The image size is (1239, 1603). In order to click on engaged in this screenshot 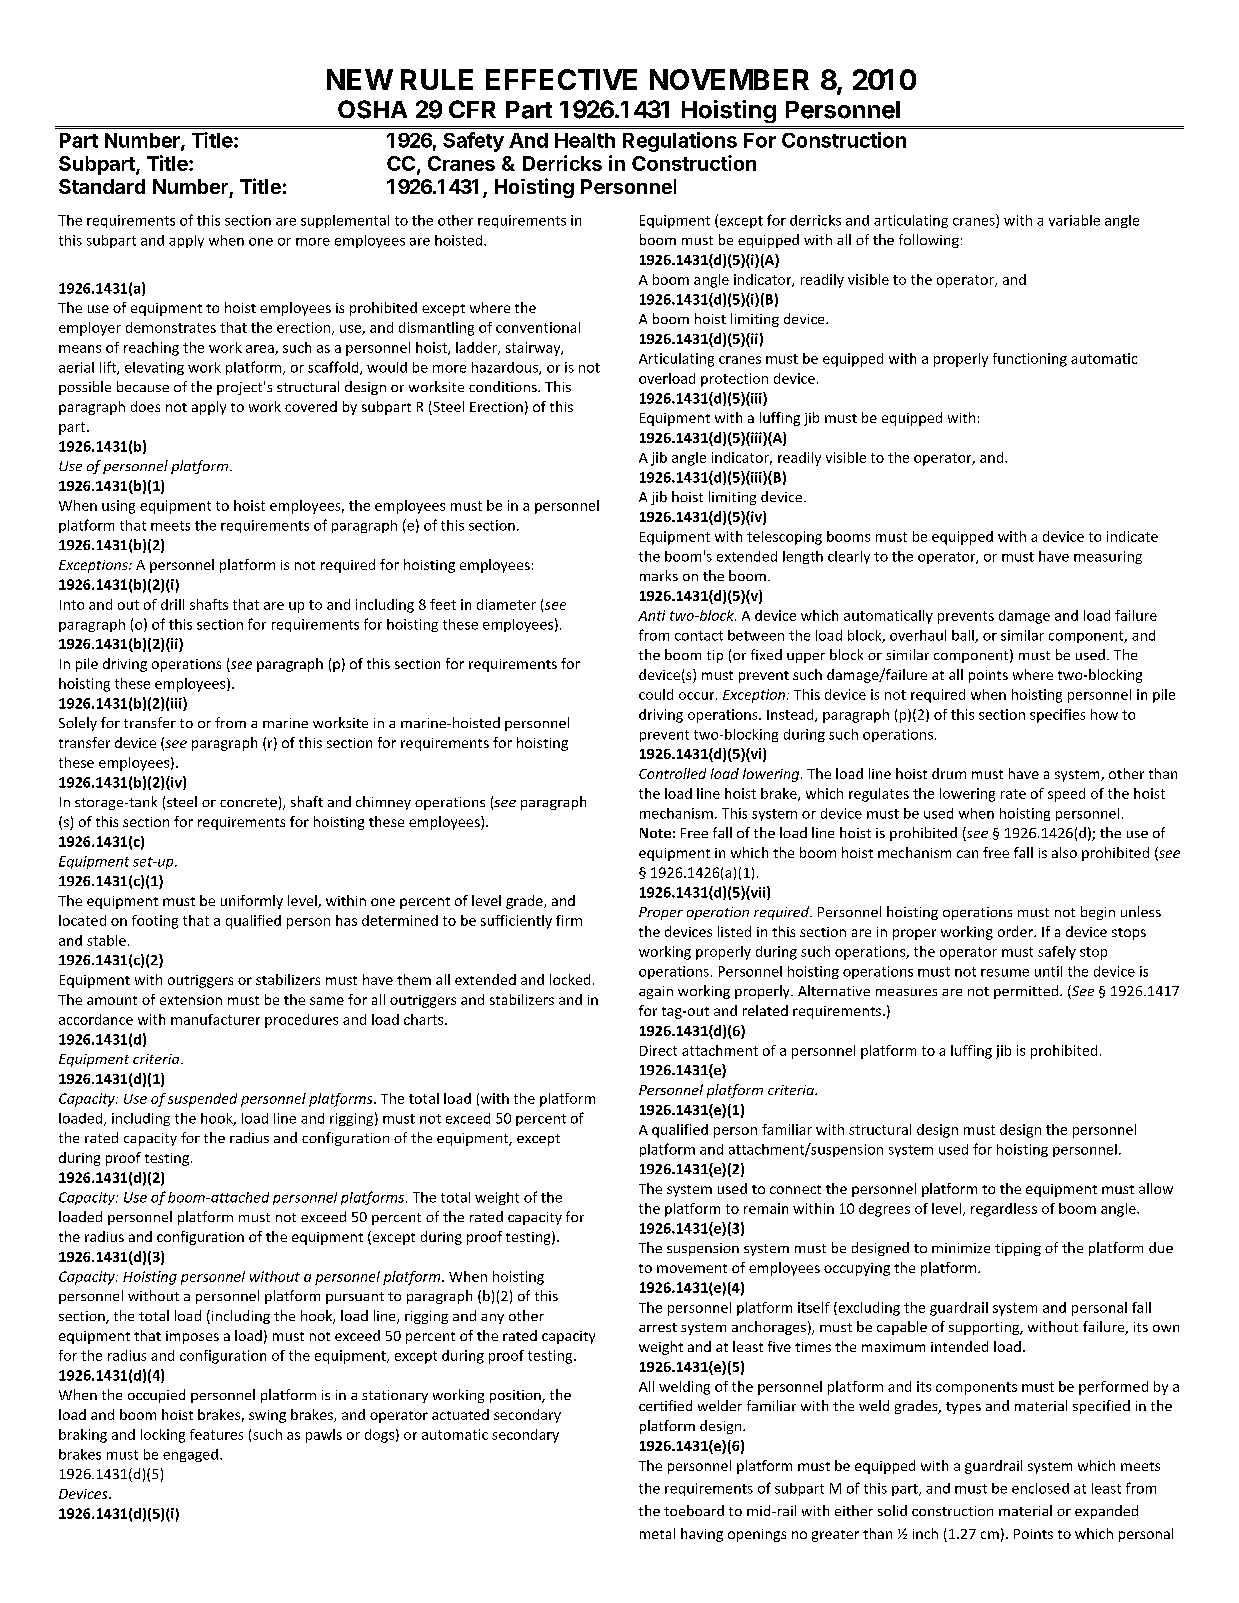, I will do `click(190, 1455)`.
